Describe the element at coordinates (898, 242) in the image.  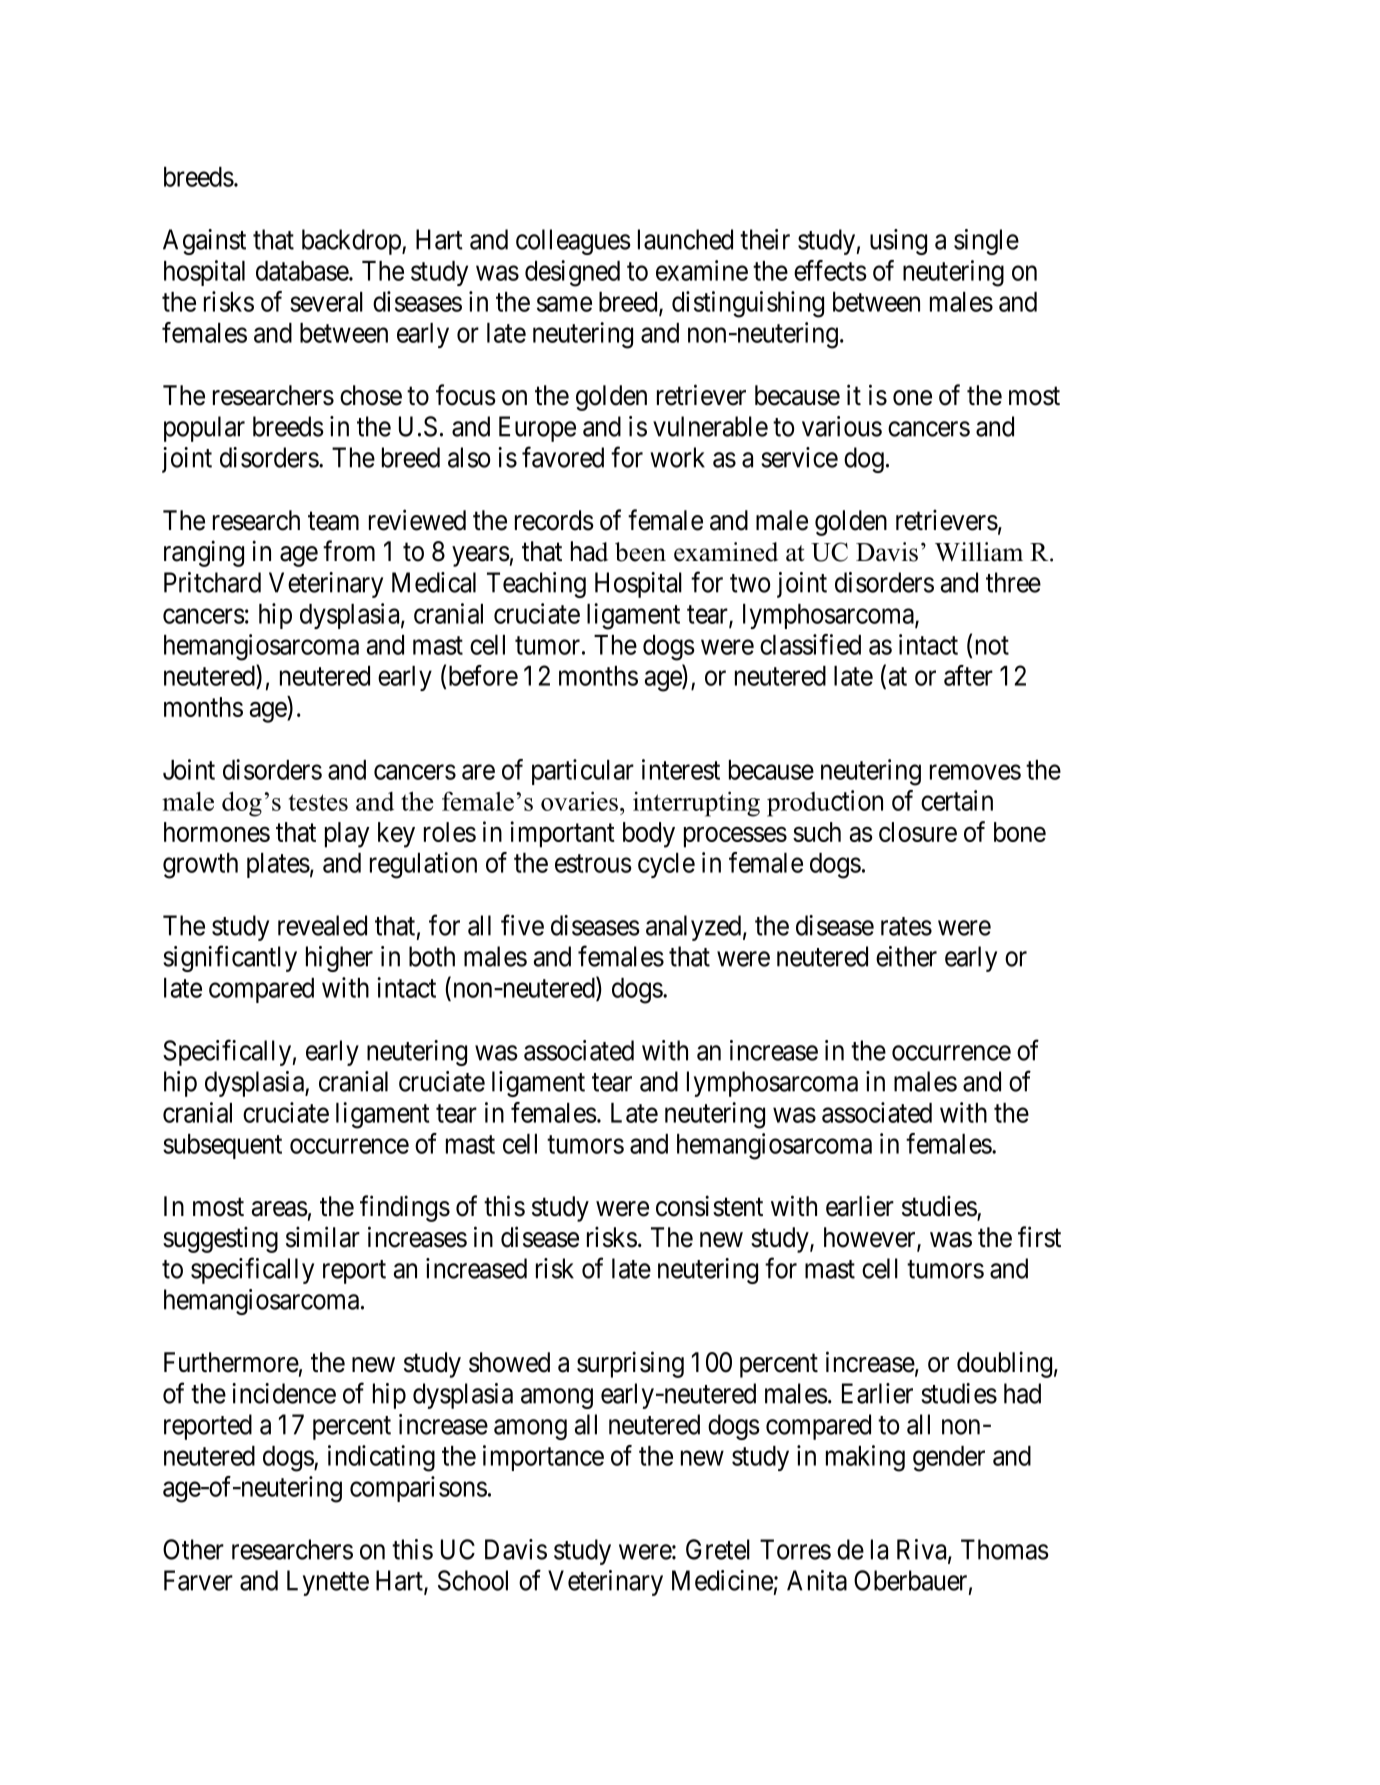
I see `using` at that location.
